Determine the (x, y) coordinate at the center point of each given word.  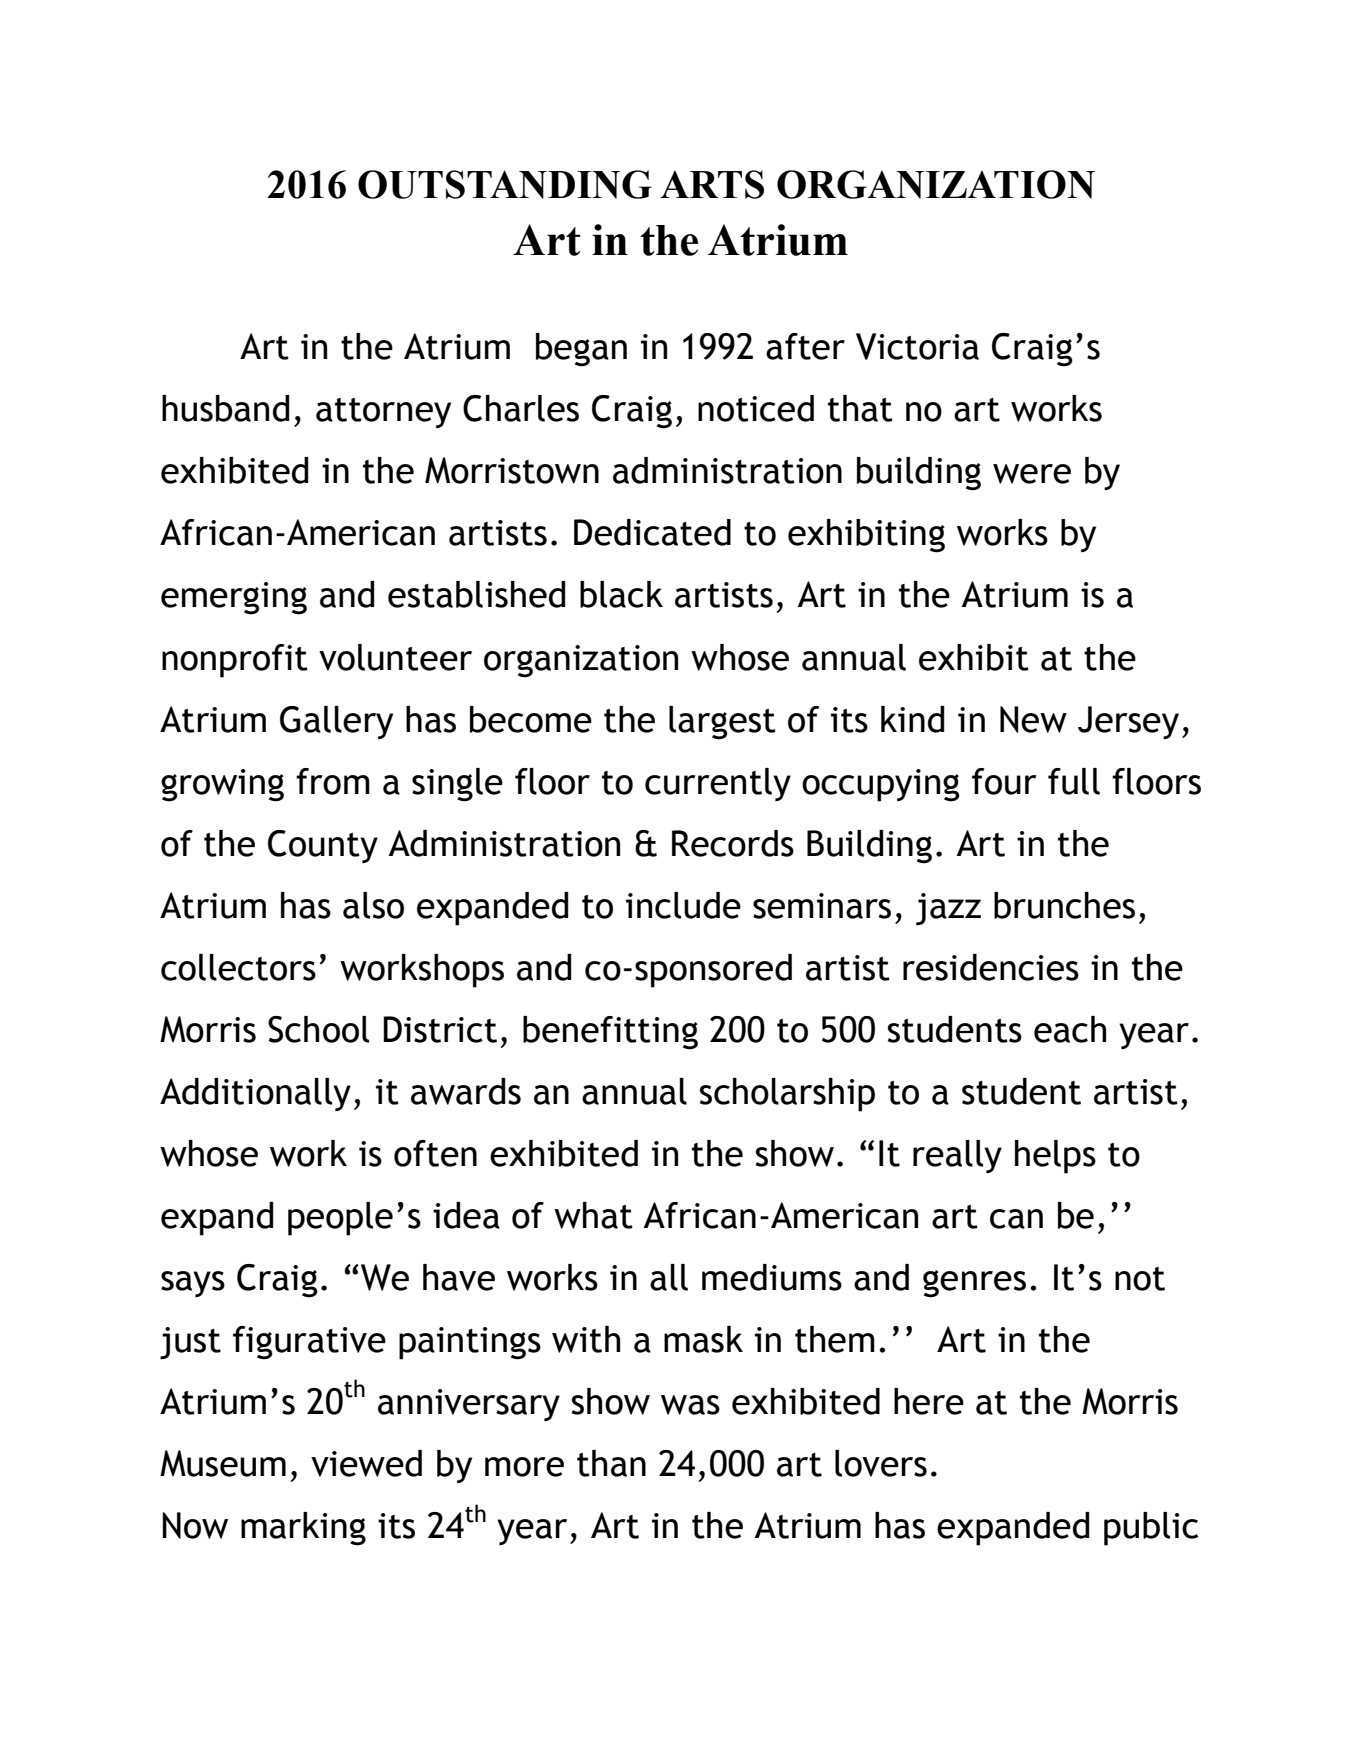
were (1032, 474)
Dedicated (652, 532)
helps (1055, 1157)
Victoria (917, 346)
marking (303, 1529)
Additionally (255, 1094)
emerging (234, 598)
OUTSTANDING (505, 184)
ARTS (712, 184)
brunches (1064, 905)
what (593, 1215)
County (323, 846)
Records (733, 843)
